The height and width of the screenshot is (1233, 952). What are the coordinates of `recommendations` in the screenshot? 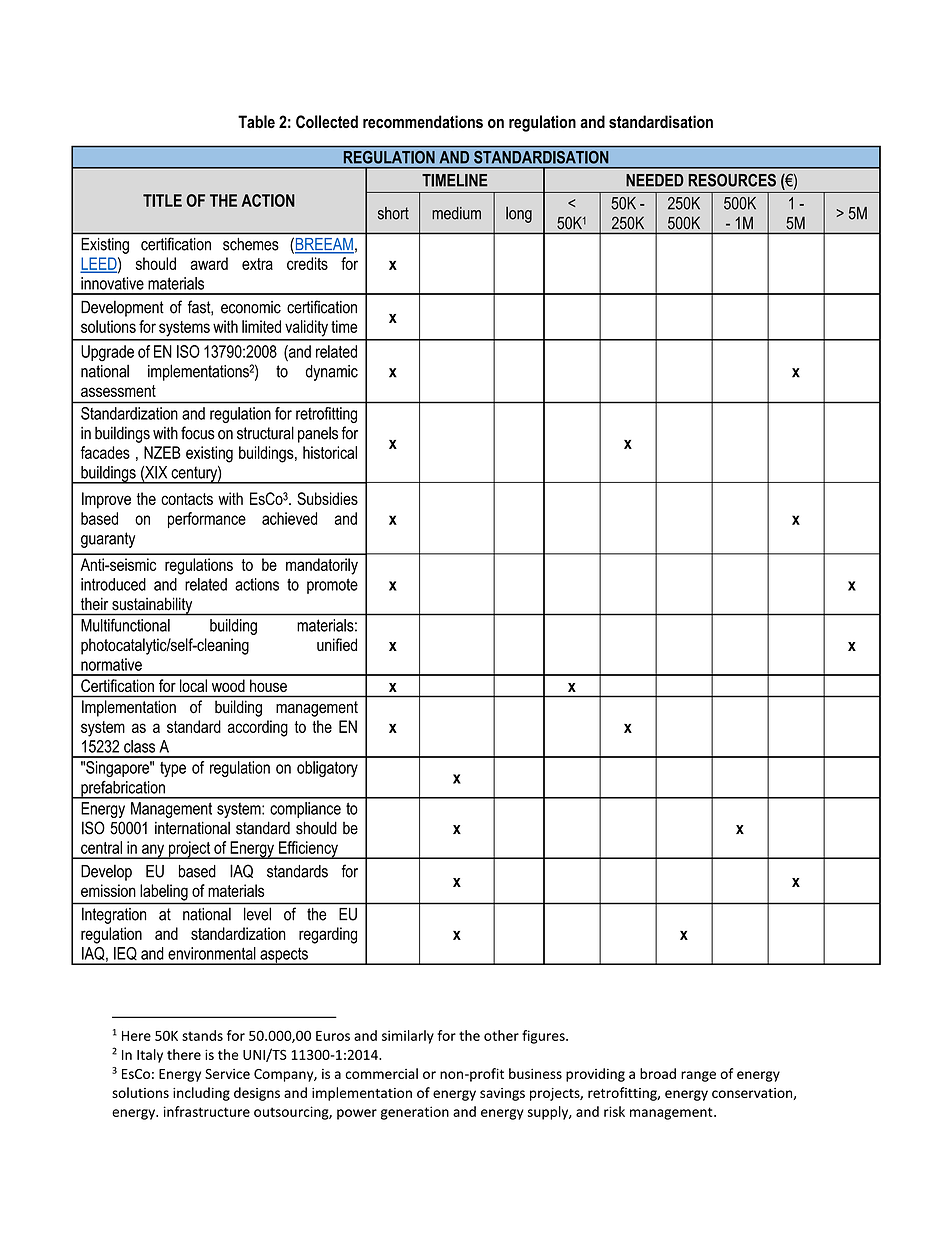 It's located at (423, 121).
